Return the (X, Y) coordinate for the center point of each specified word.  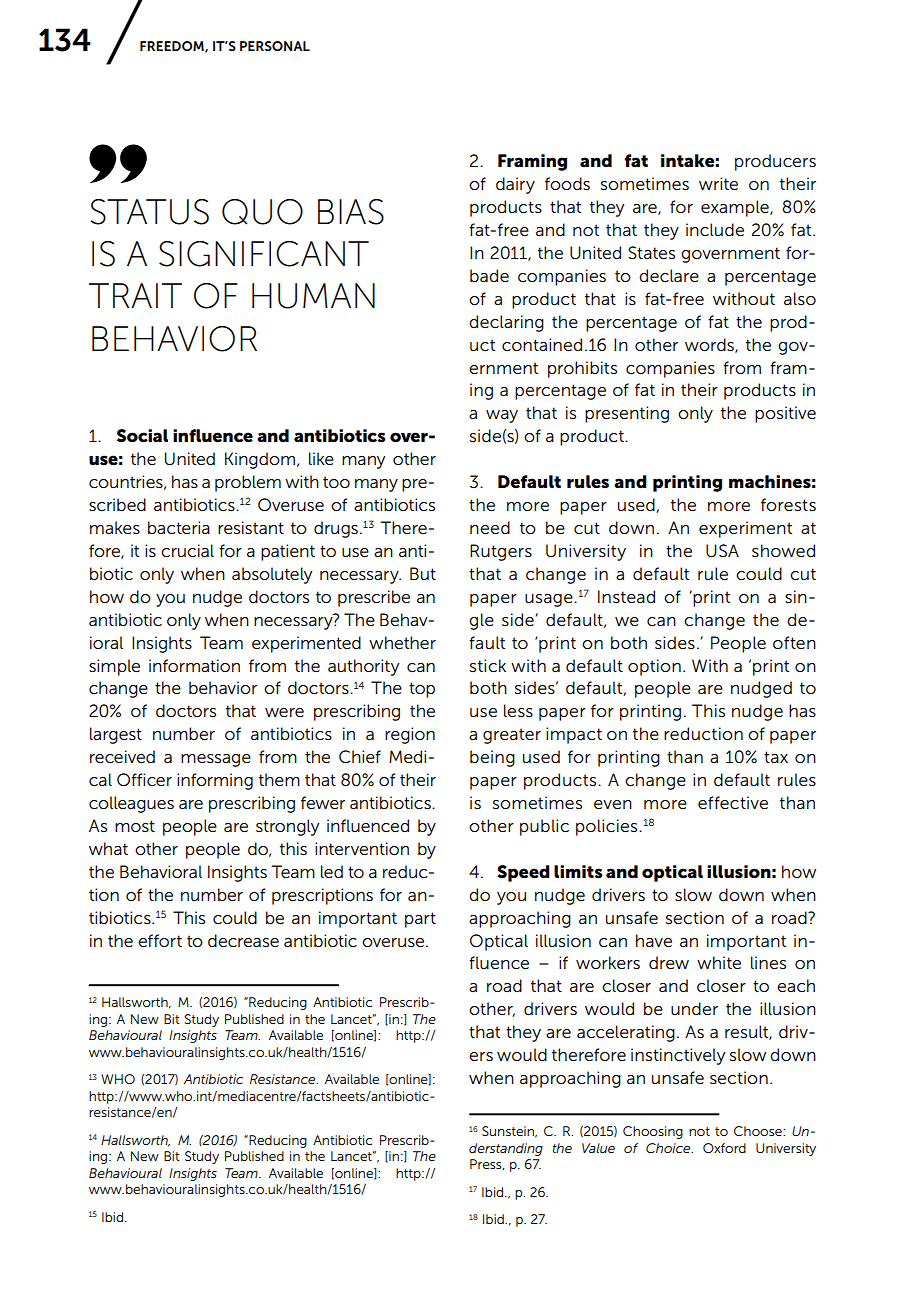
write (718, 183)
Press (487, 1164)
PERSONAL (275, 46)
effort (160, 940)
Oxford (724, 1148)
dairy (515, 185)
